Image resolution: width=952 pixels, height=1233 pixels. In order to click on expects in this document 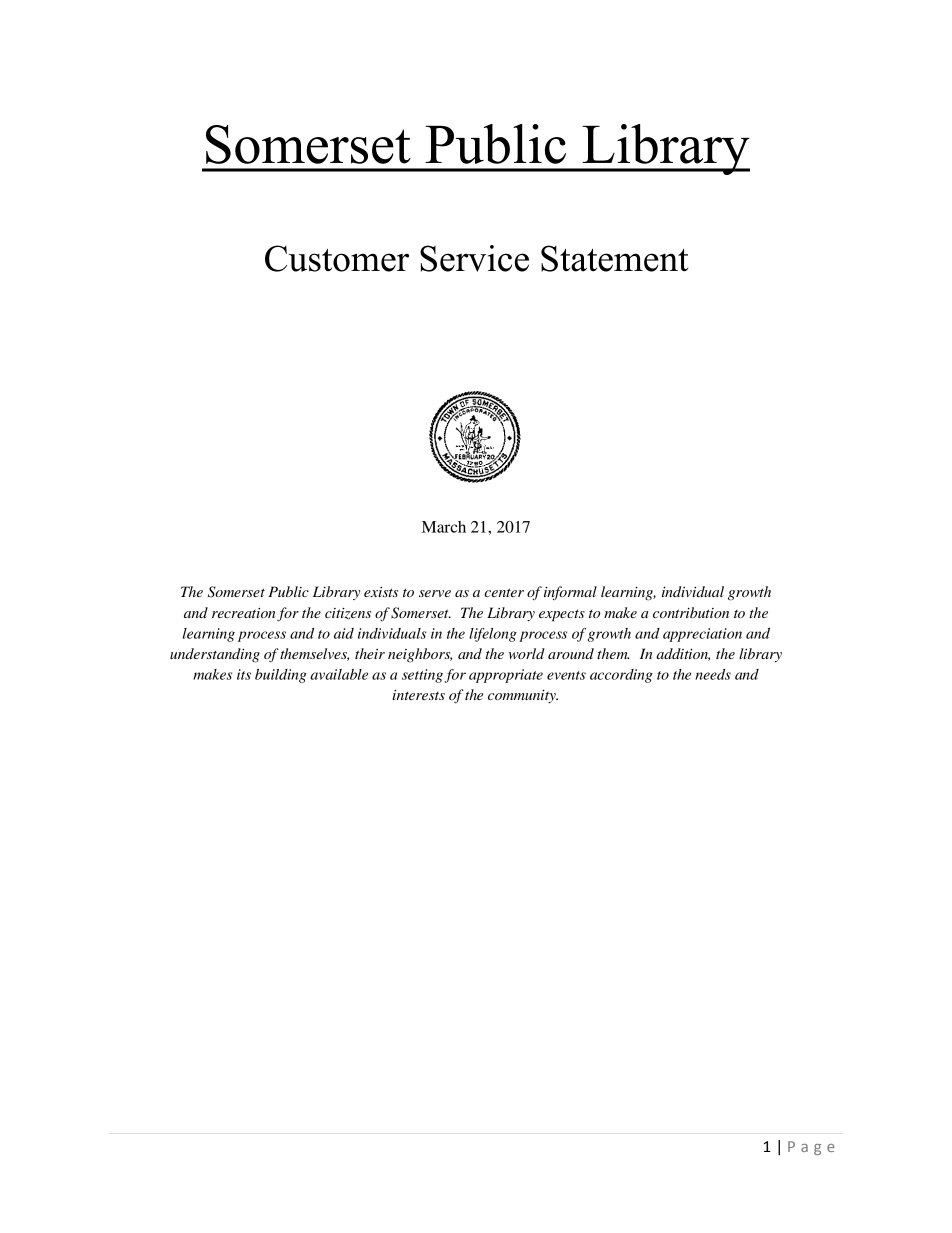, I will do `click(562, 615)`.
